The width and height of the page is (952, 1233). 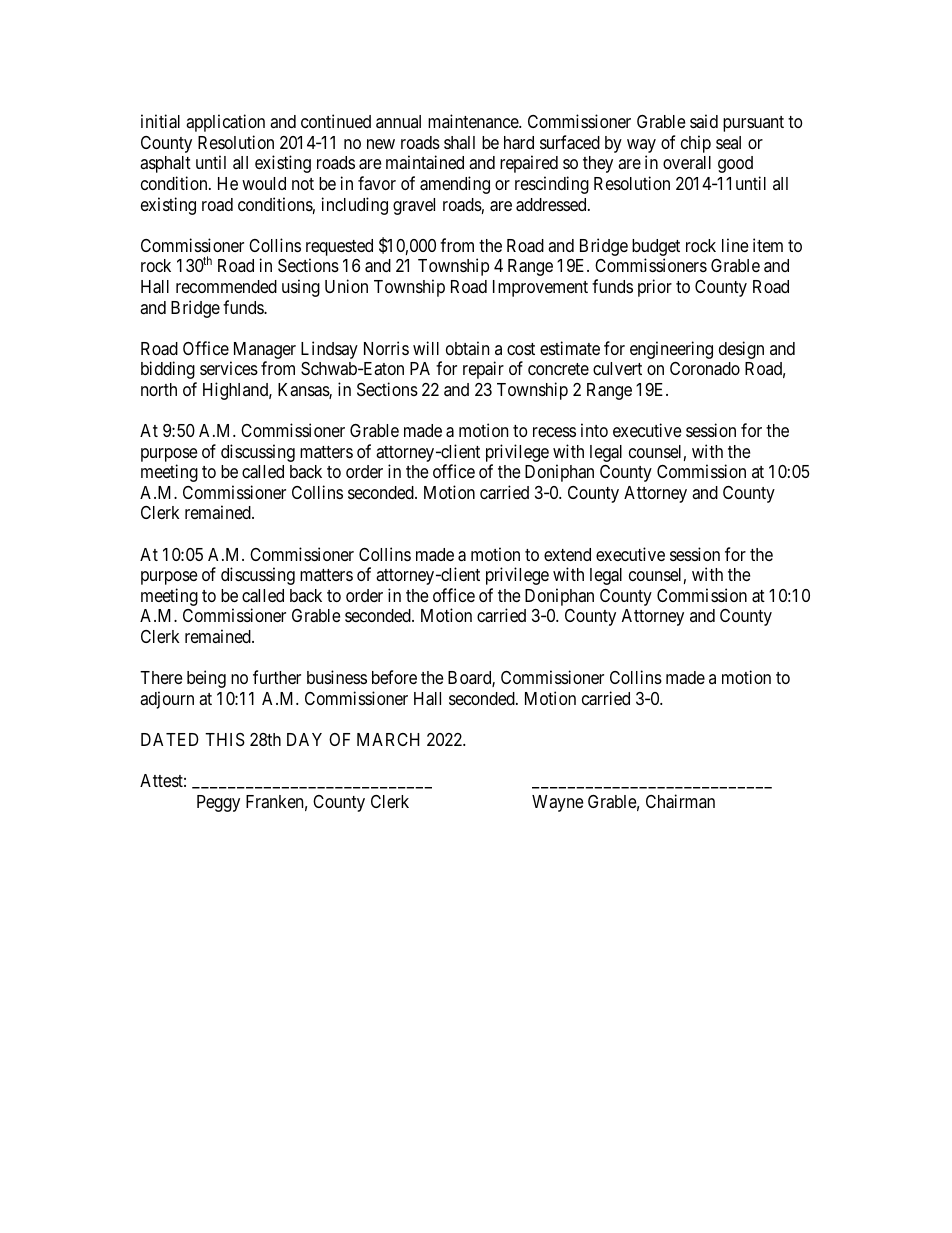 What do you see at coordinates (594, 430) in the page?
I see `into` at bounding box center [594, 430].
